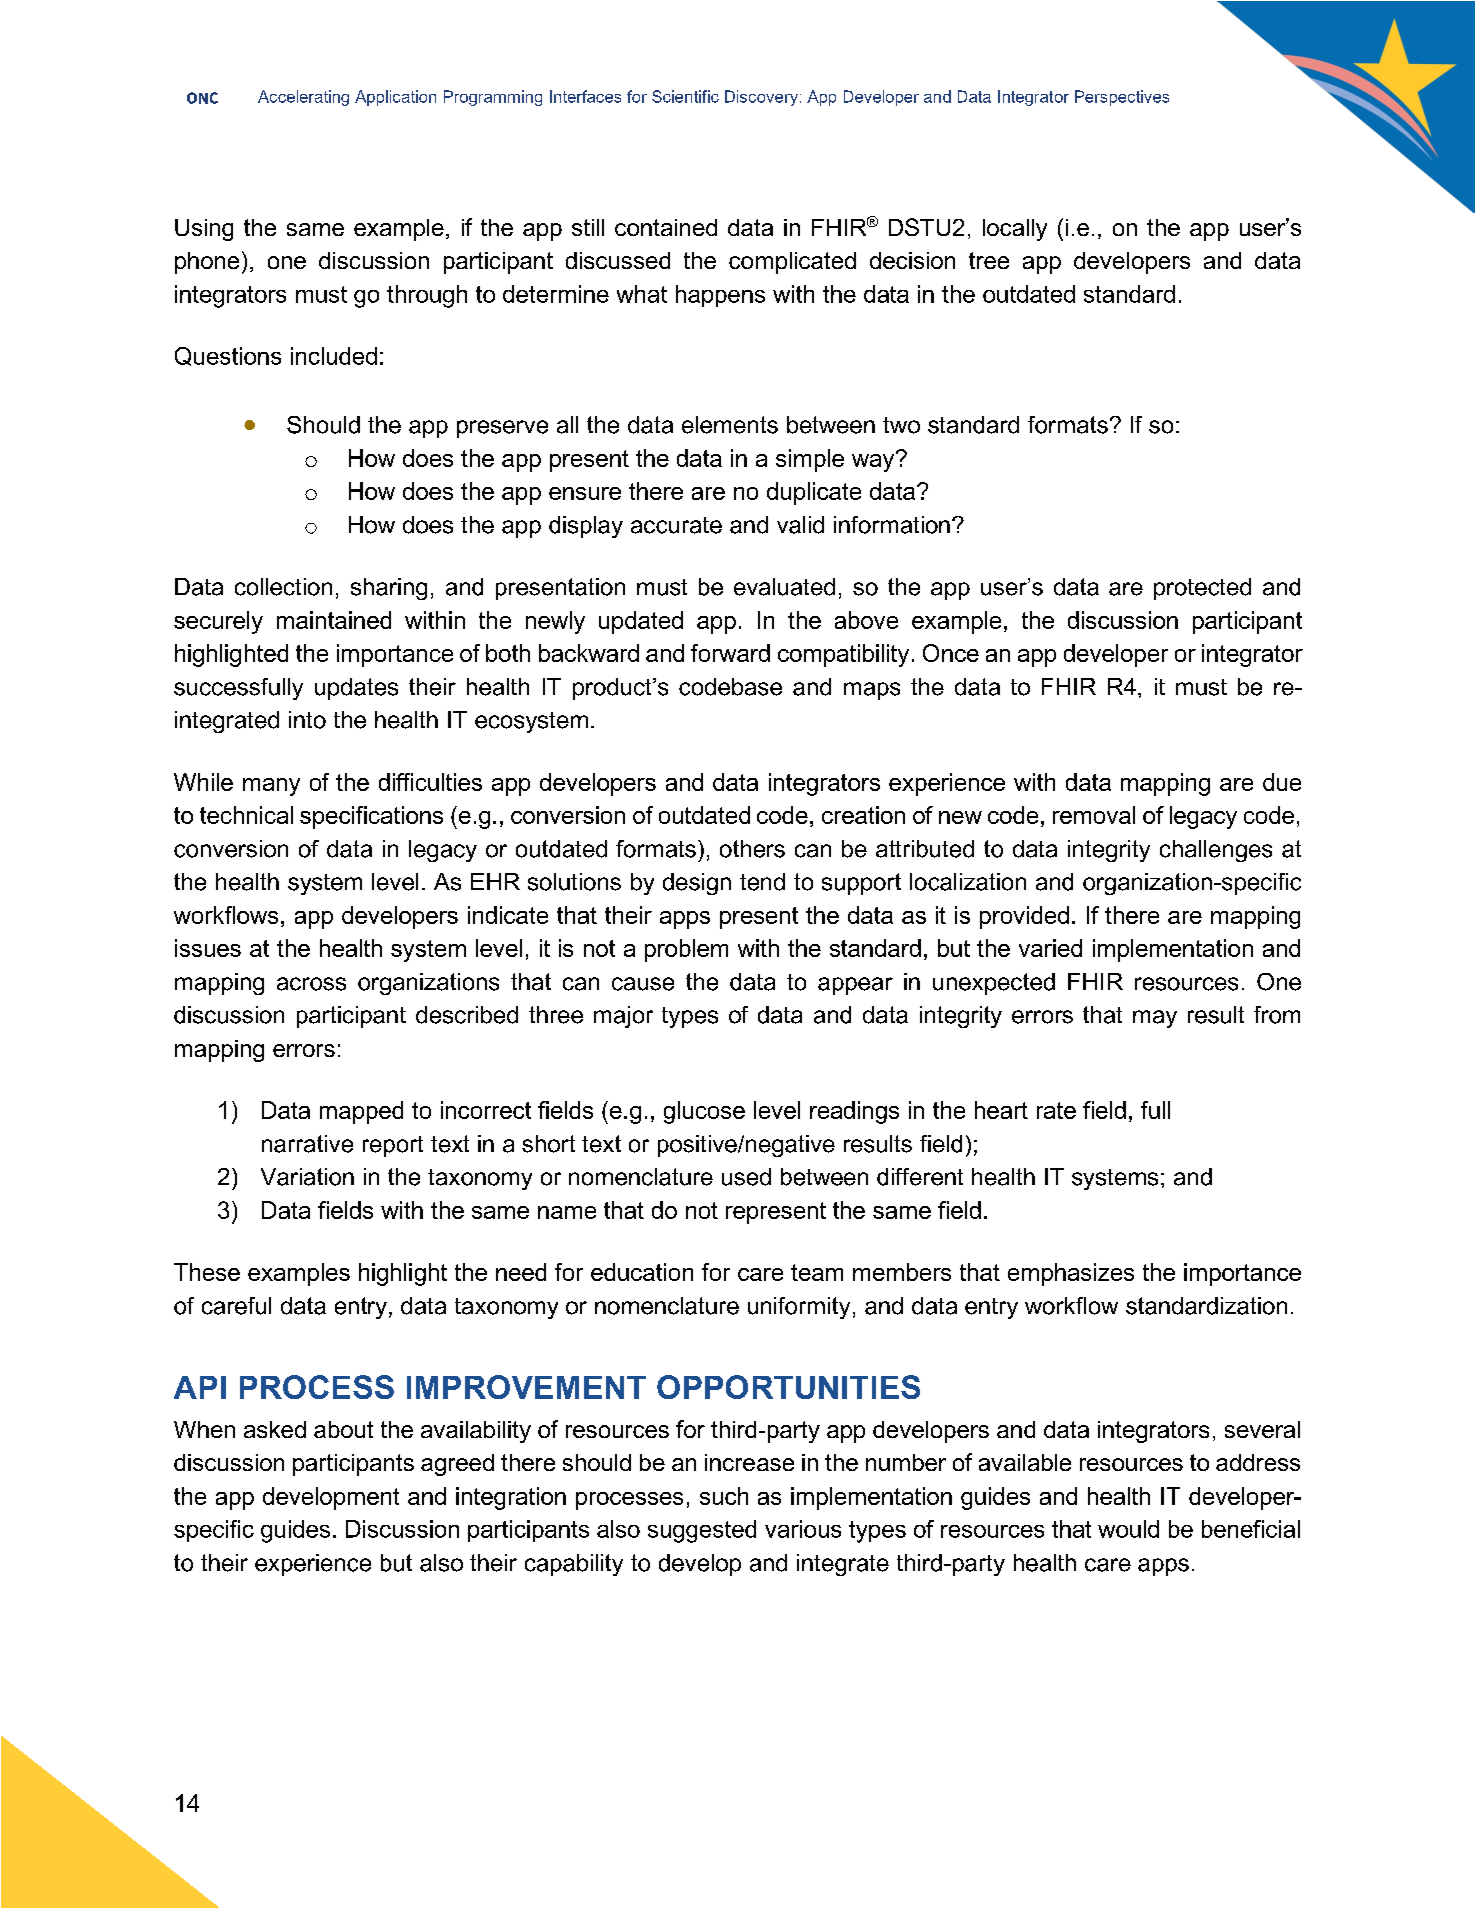 Image resolution: width=1475 pixels, height=1909 pixels. What do you see at coordinates (724, 1496) in the screenshot?
I see `such` at bounding box center [724, 1496].
